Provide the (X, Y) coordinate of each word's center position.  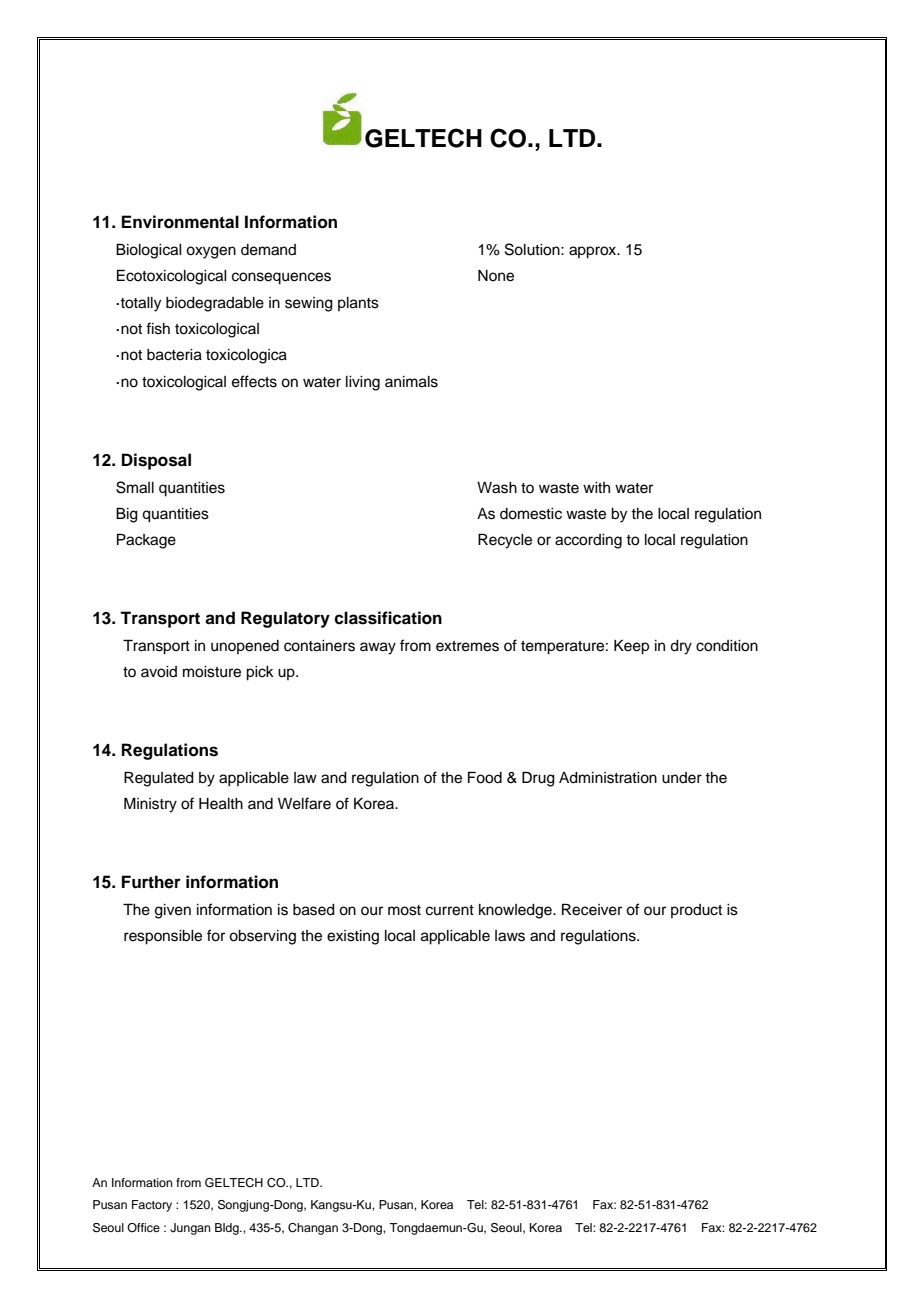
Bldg (228, 1229)
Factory (152, 1206)
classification (388, 618)
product (696, 911)
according (588, 541)
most (404, 910)
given (173, 911)
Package (146, 541)
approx (594, 252)
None (496, 276)
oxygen (211, 252)
